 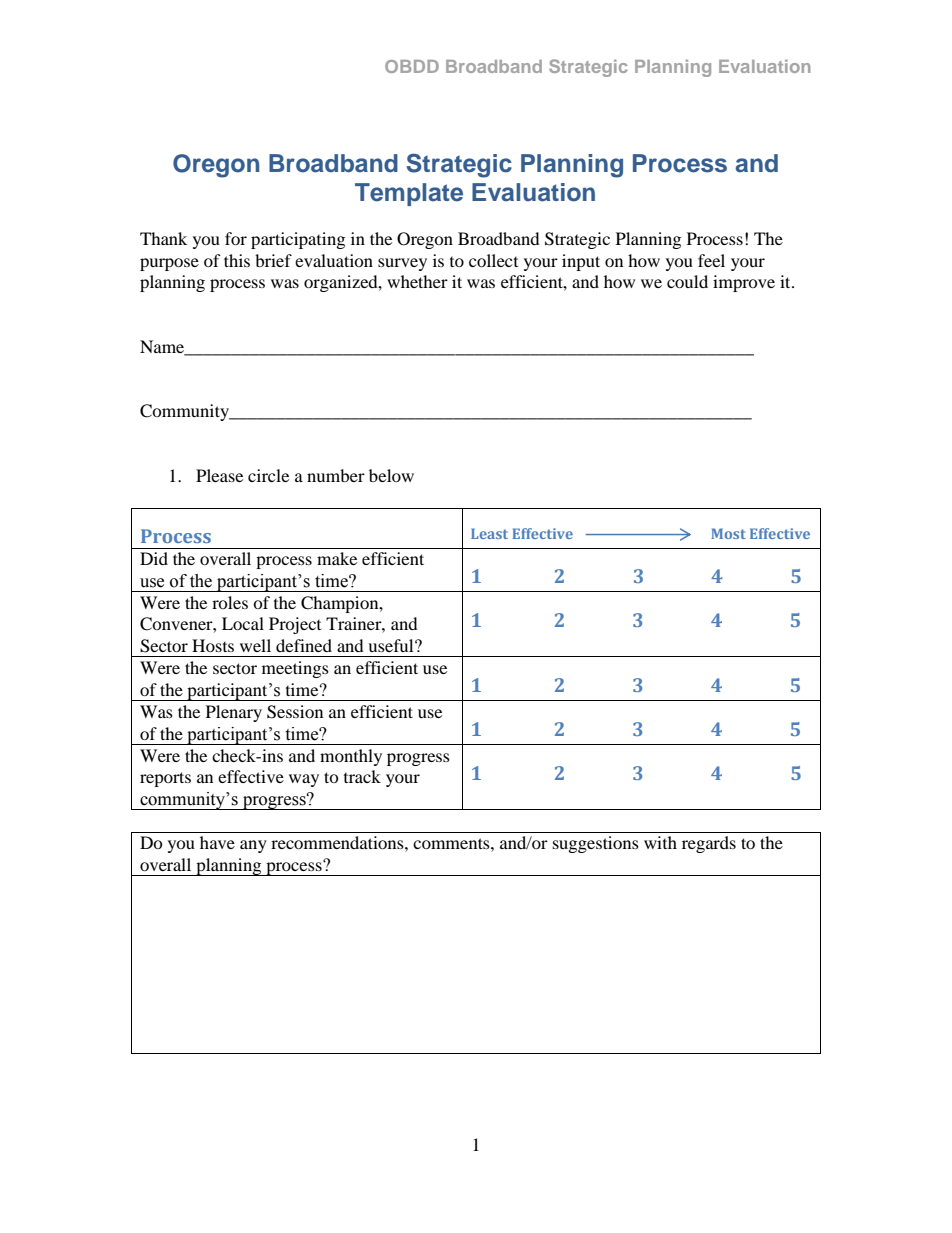 What do you see at coordinates (409, 194) in the document?
I see `Template` at bounding box center [409, 194].
